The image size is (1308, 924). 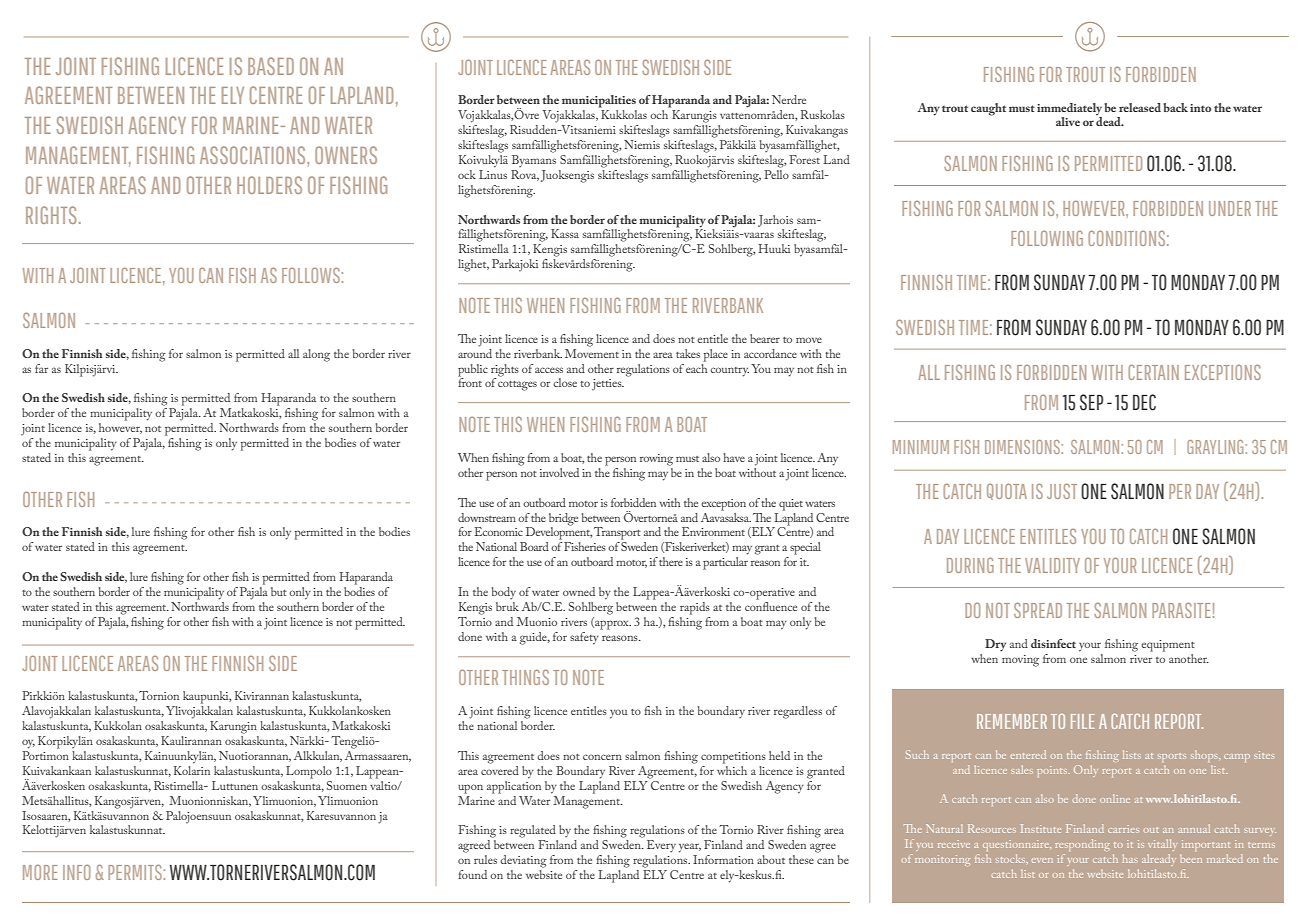 What do you see at coordinates (599, 101) in the document?
I see `municipalities` at bounding box center [599, 101].
